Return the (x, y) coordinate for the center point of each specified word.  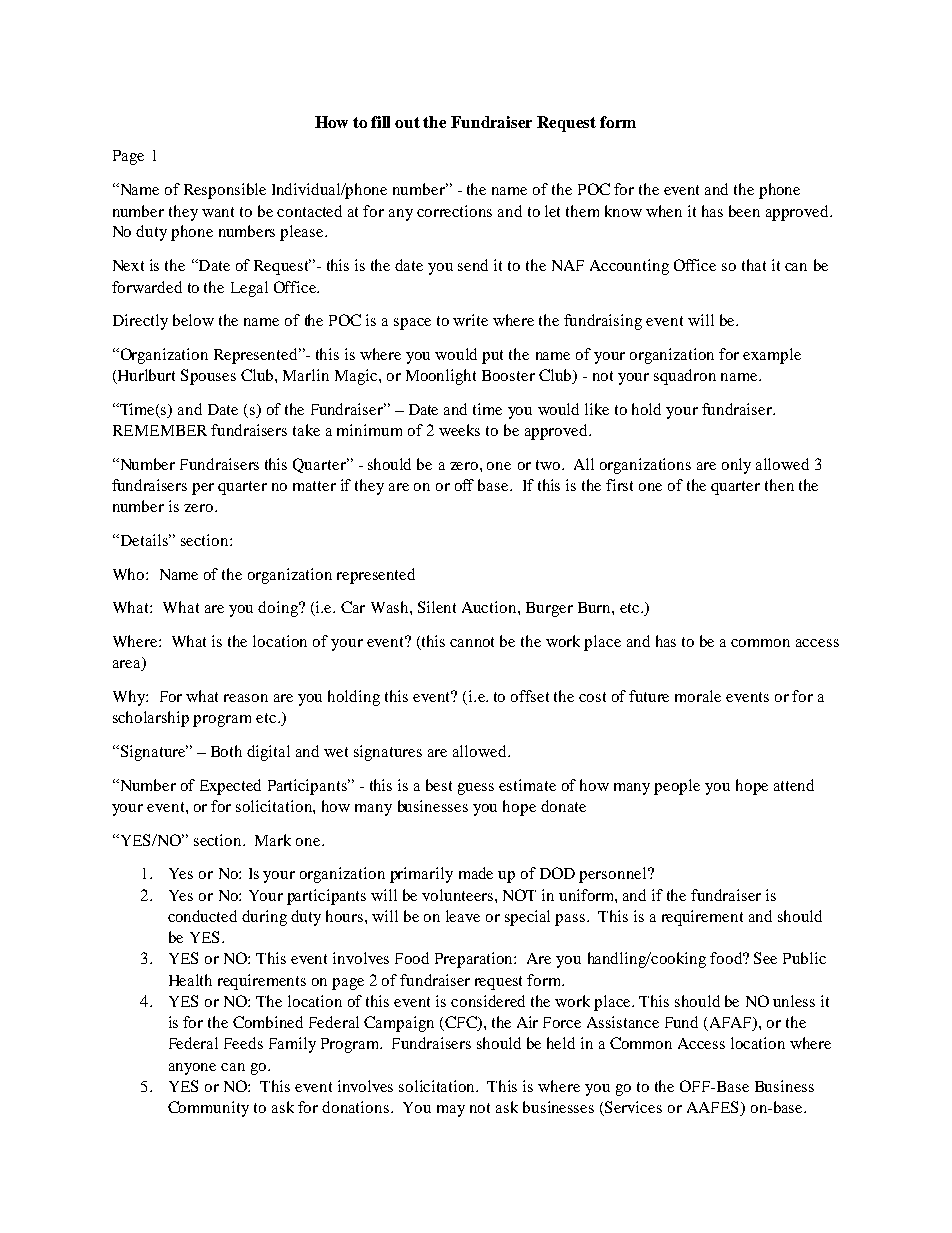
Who (130, 574)
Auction (490, 607)
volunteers (457, 895)
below (193, 320)
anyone (192, 1069)
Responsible (225, 191)
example (772, 356)
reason (246, 698)
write (470, 320)
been (744, 211)
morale (698, 696)
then (779, 485)
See (765, 958)
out (407, 122)
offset (530, 696)
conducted (202, 916)
